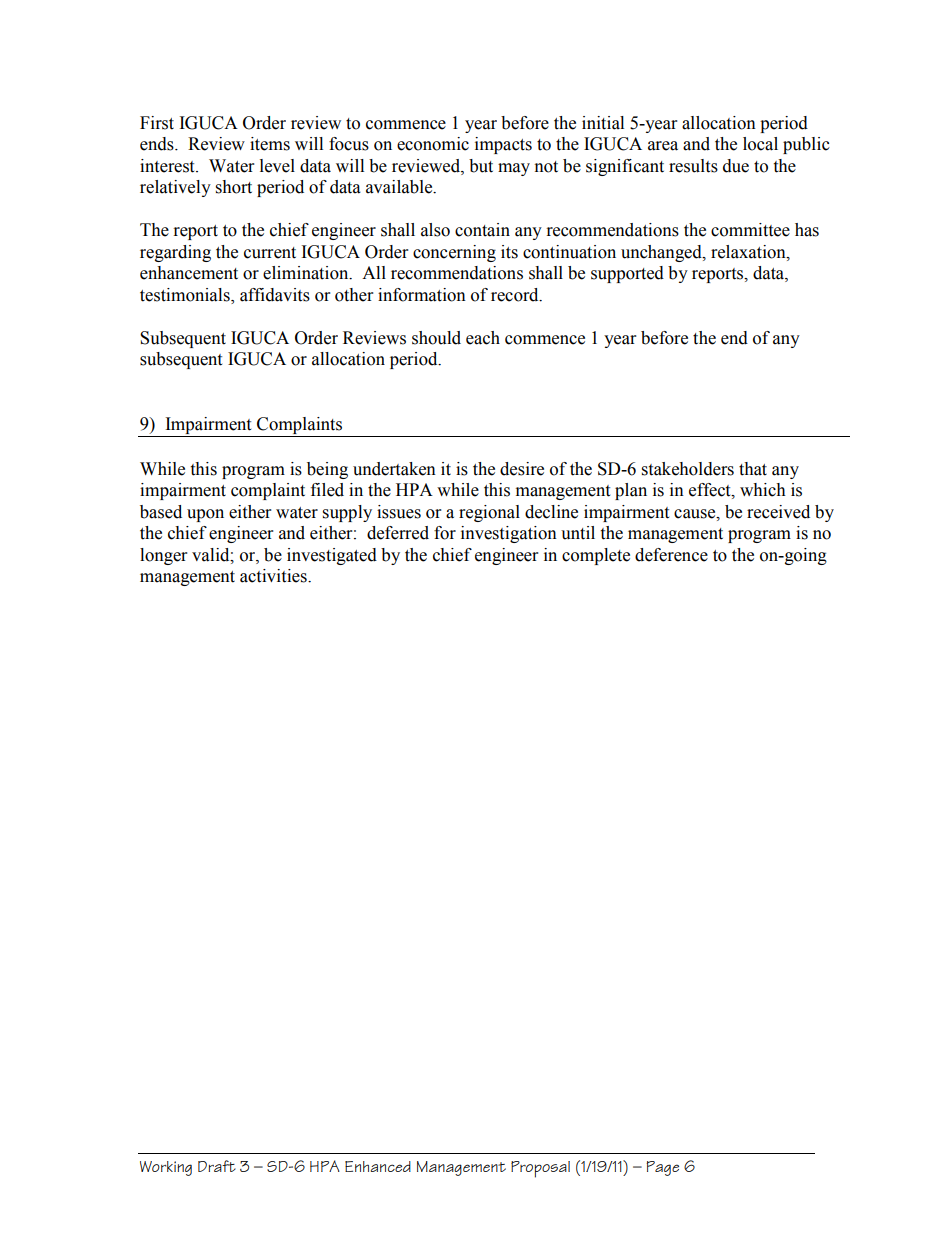  What do you see at coordinates (662, 1168) in the screenshot?
I see `Page` at bounding box center [662, 1168].
